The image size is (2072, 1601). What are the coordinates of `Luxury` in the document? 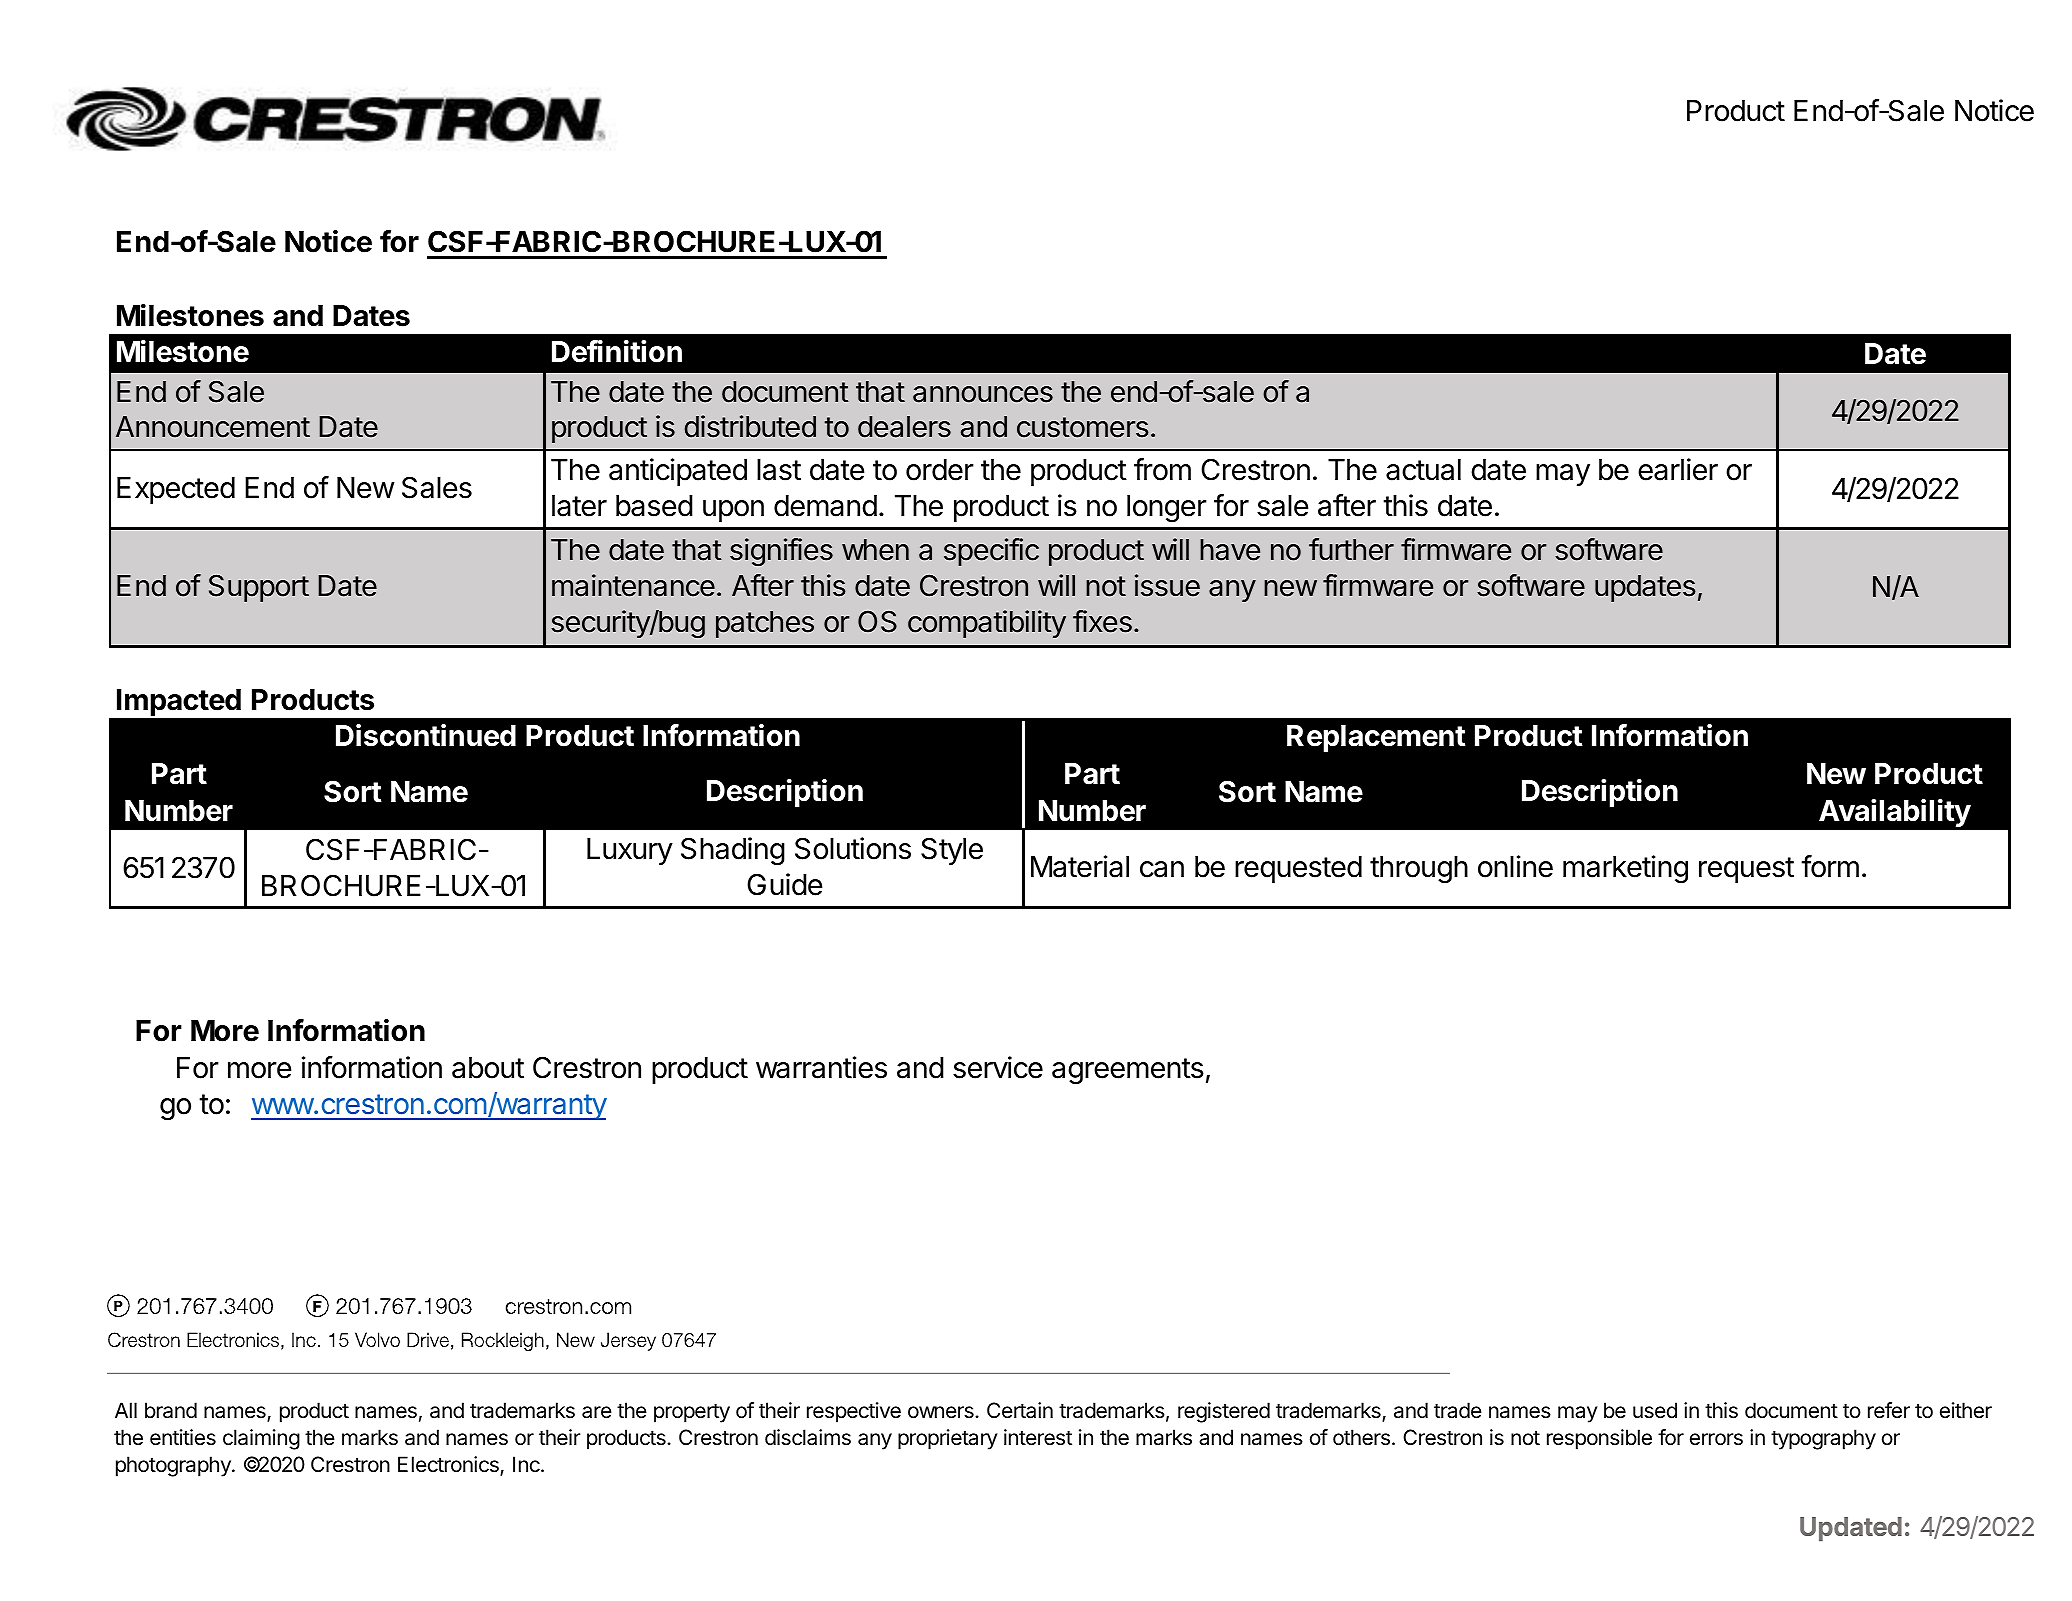 It's located at (630, 851).
